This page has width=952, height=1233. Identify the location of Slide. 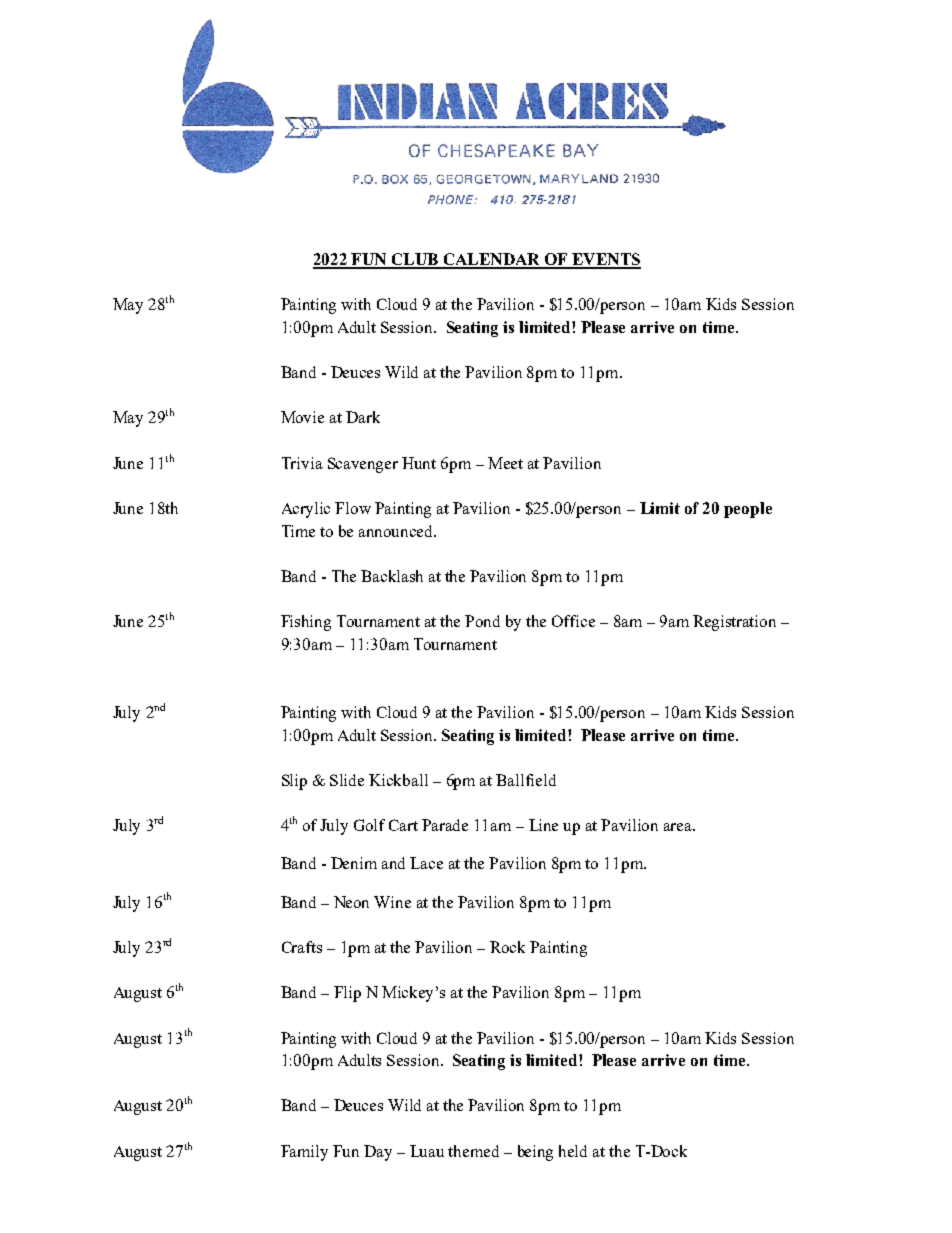
(347, 780).
